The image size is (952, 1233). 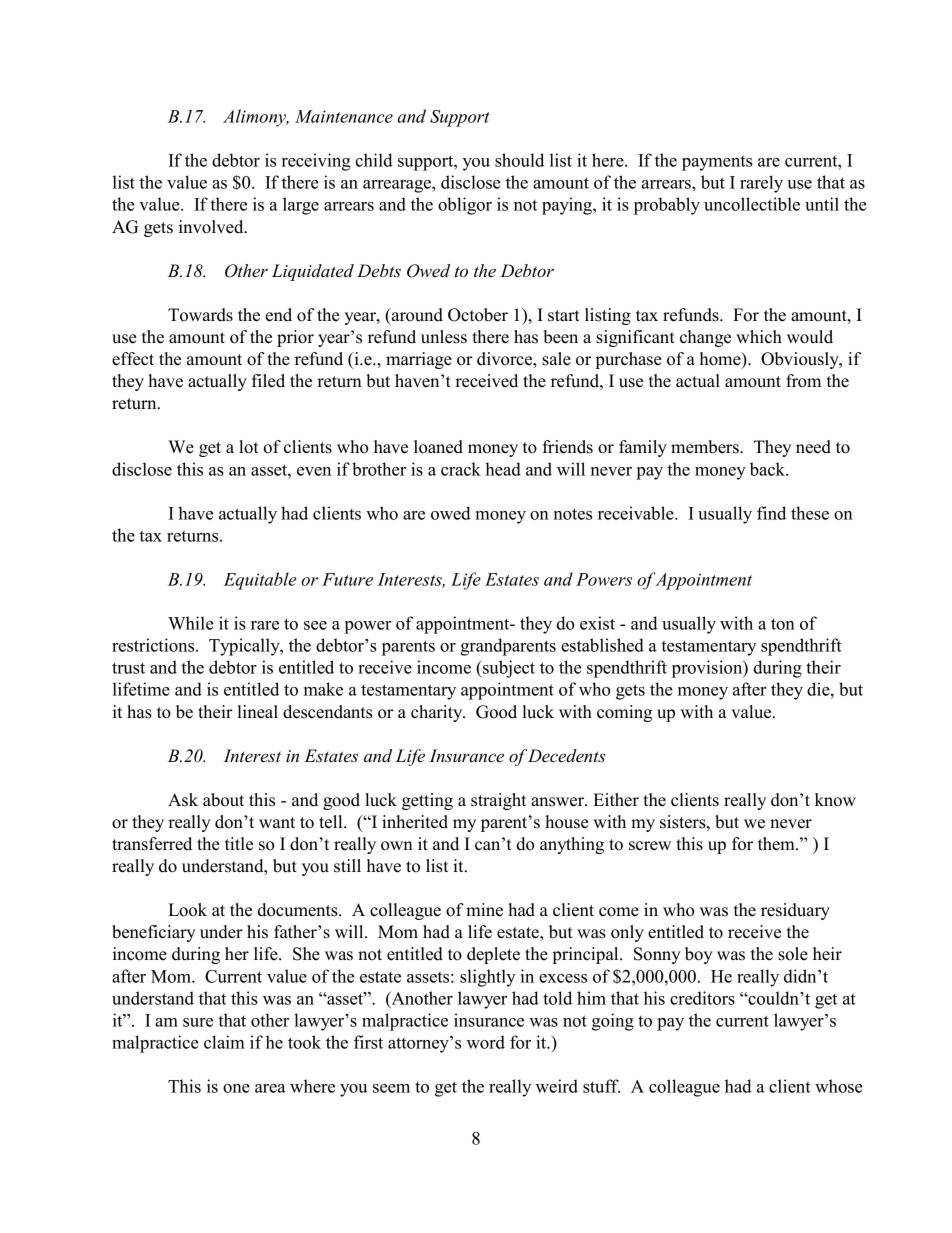 What do you see at coordinates (717, 163) in the screenshot?
I see `payments` at bounding box center [717, 163].
